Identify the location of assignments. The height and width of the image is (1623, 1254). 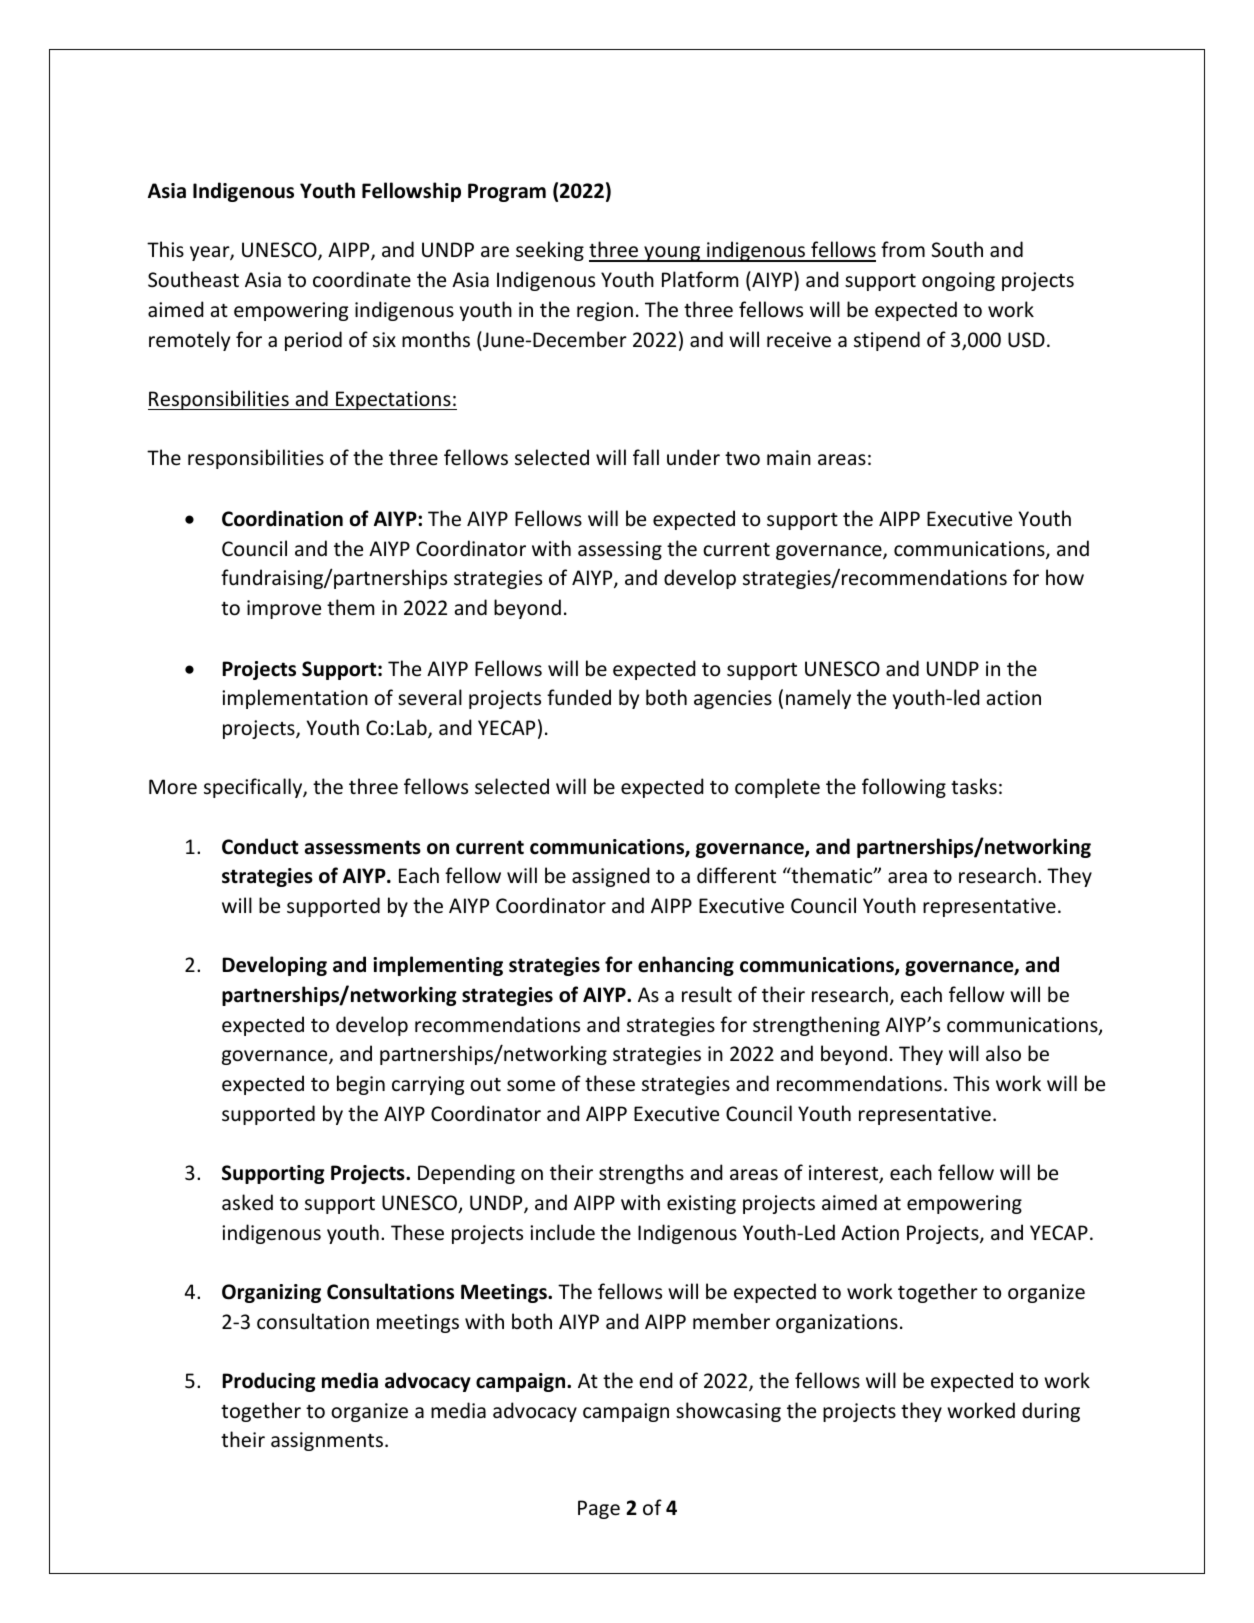
(327, 1441).
